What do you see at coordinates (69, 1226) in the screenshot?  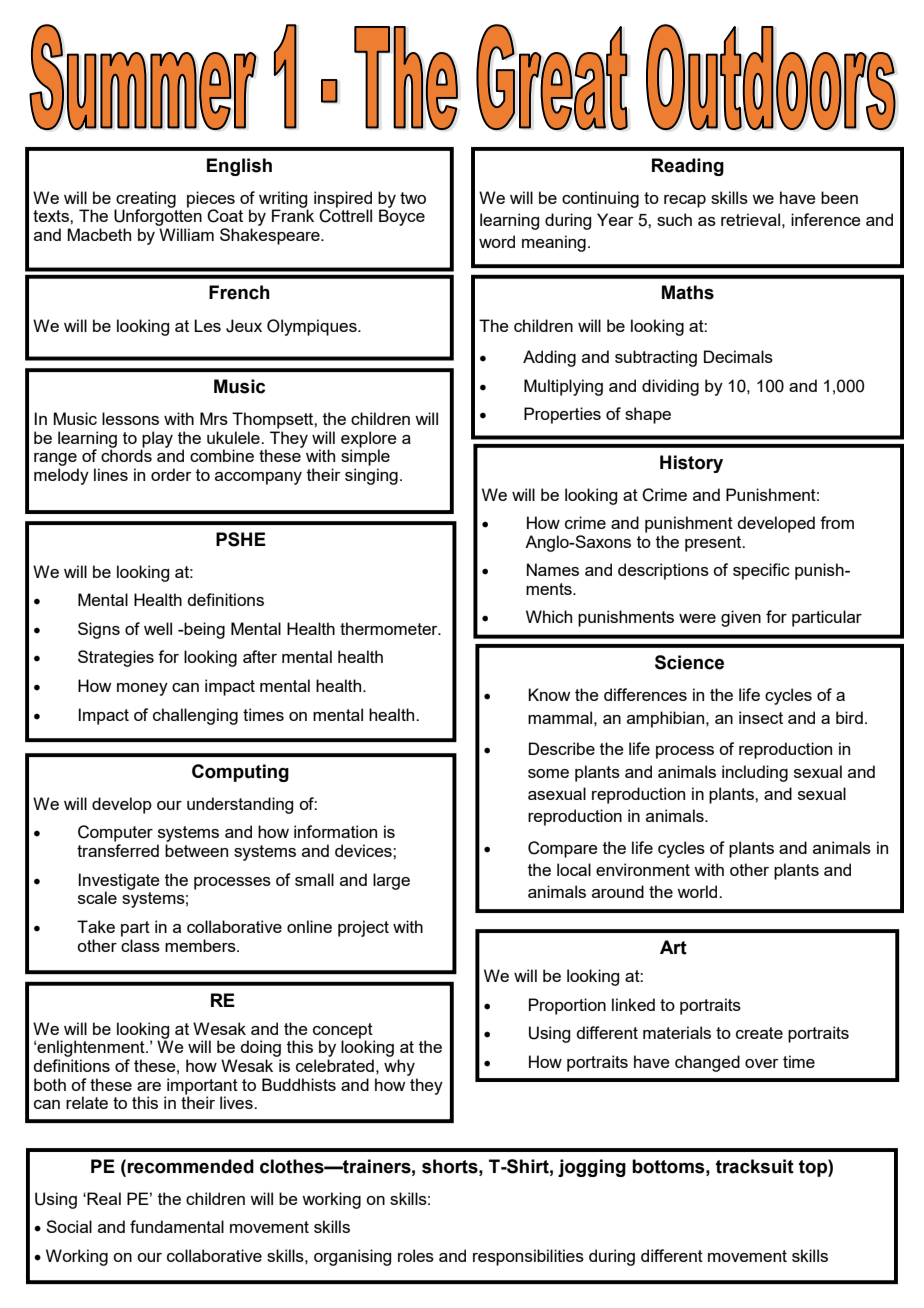 I see `Social` at bounding box center [69, 1226].
